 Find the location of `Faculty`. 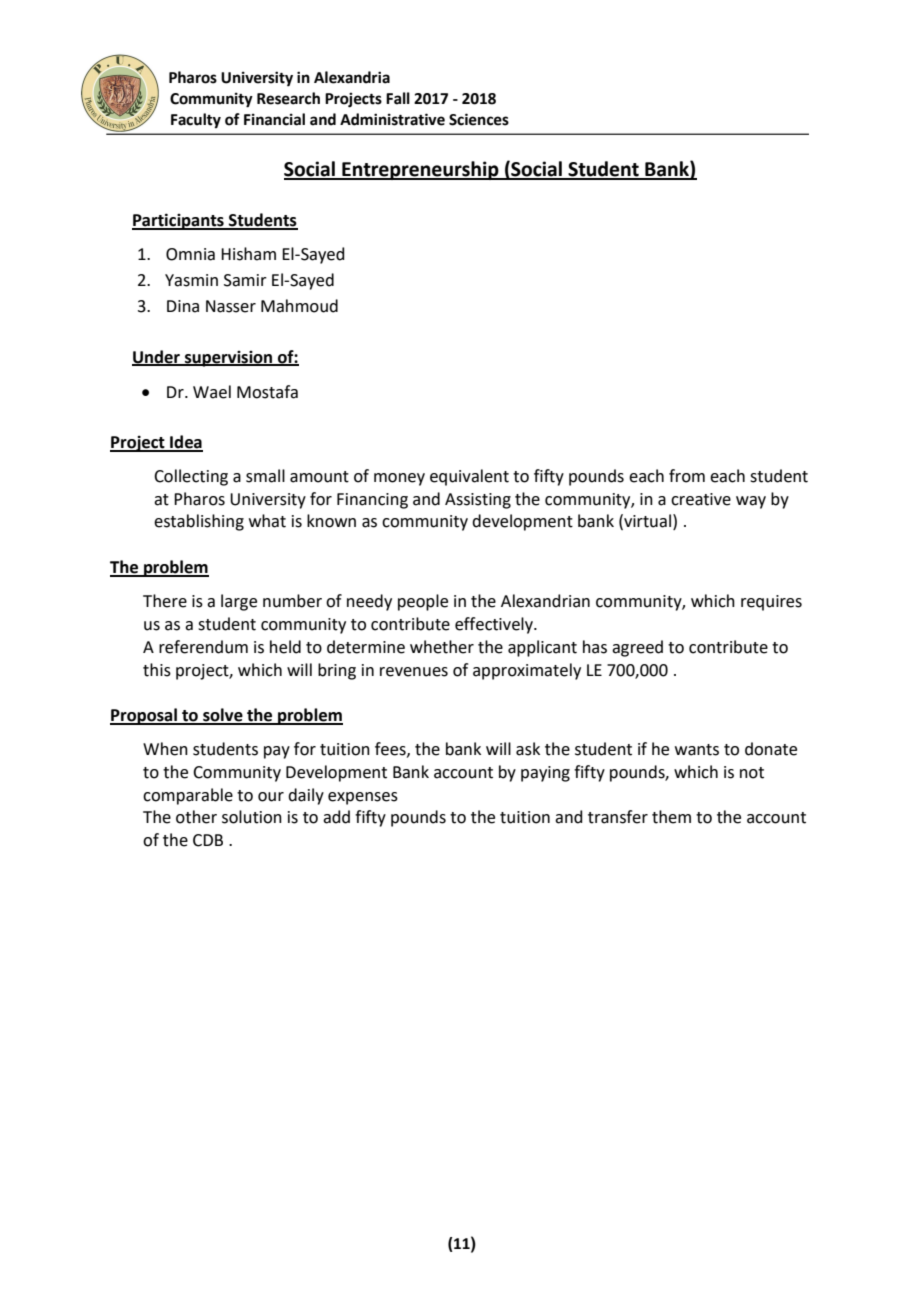

Faculty is located at coordinates (196, 121).
